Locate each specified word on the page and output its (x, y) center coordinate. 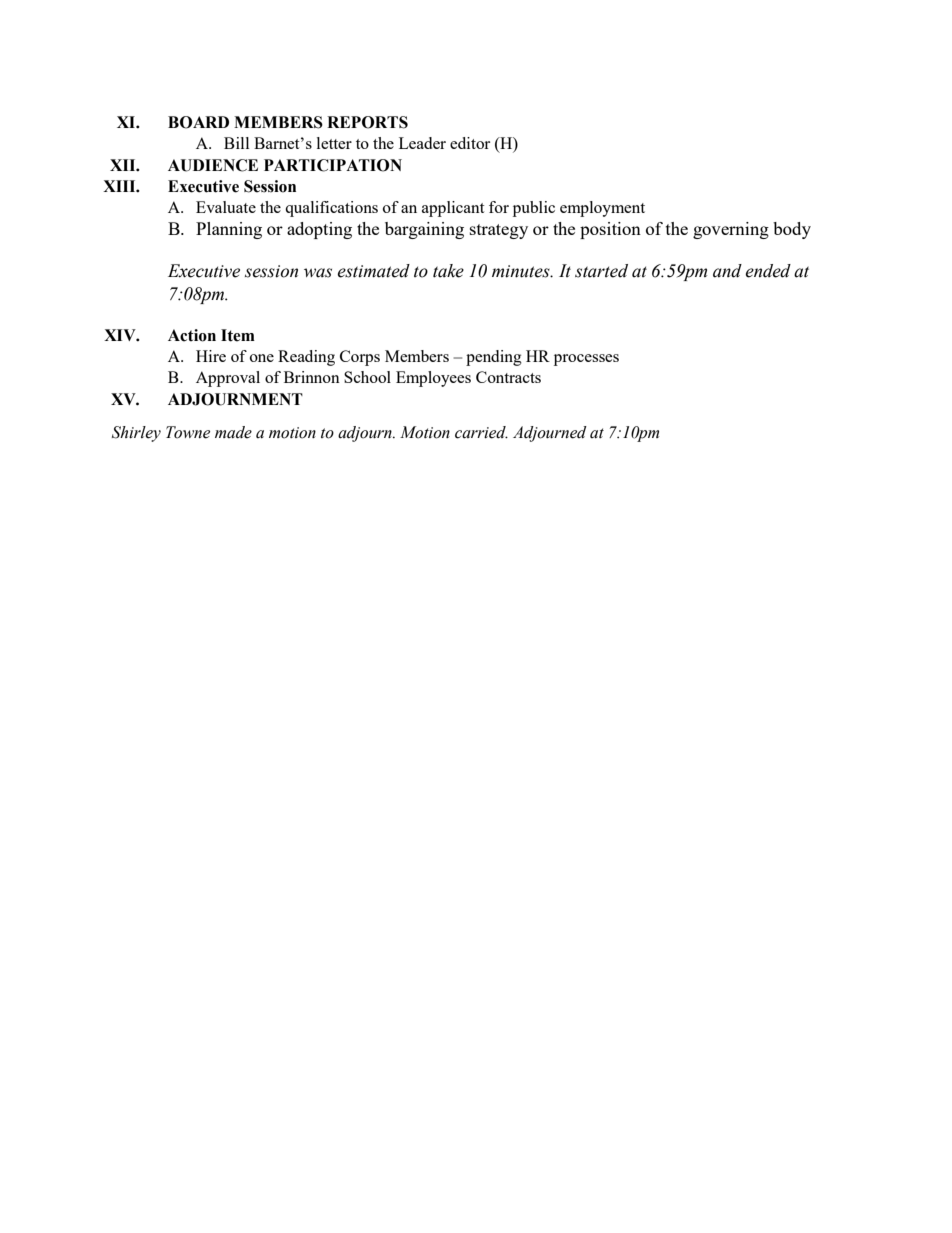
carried (481, 432)
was (318, 273)
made (233, 432)
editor (470, 143)
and (727, 271)
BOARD (198, 122)
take (448, 271)
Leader (422, 143)
